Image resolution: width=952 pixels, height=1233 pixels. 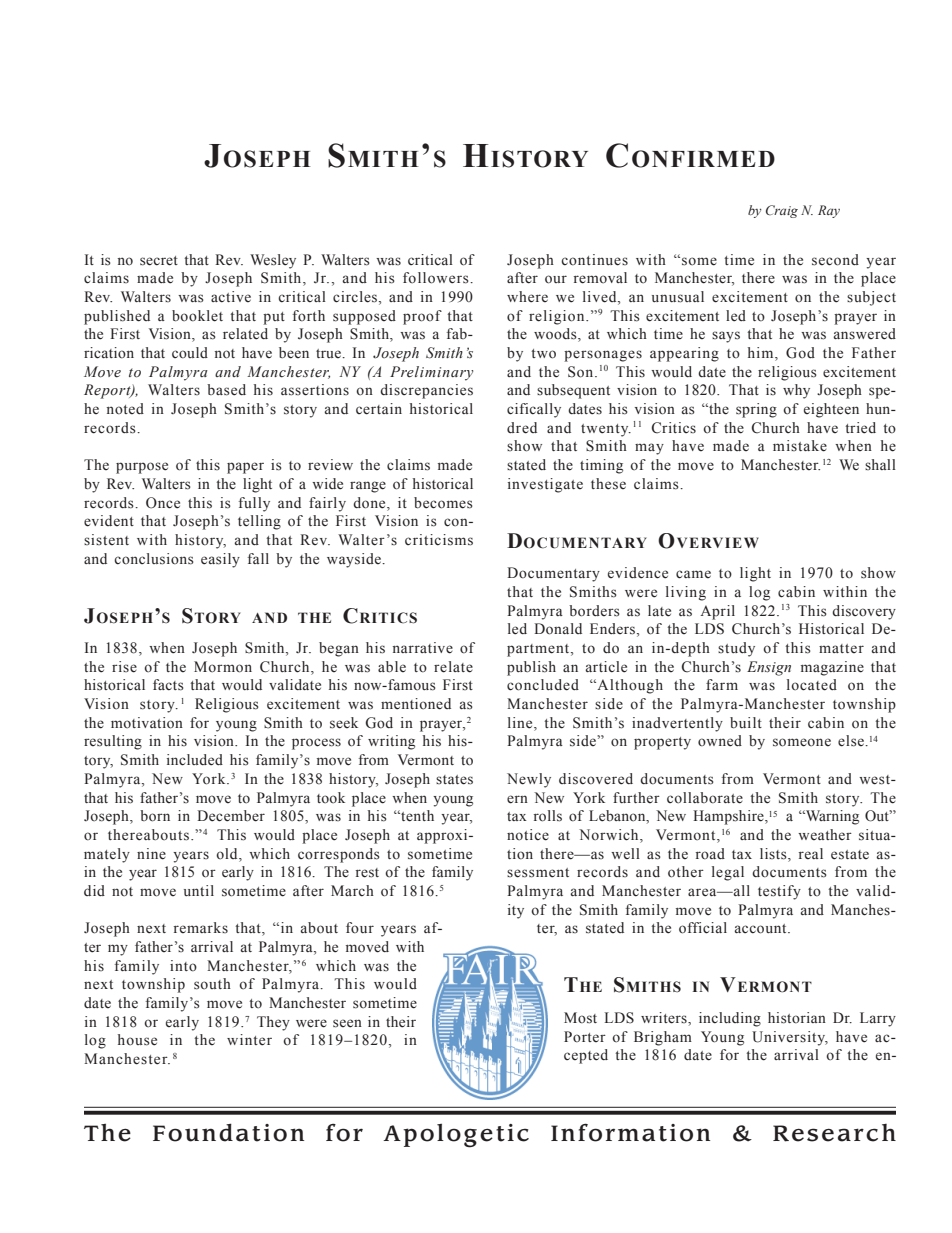 What do you see at coordinates (159, 261) in the document?
I see `secret` at bounding box center [159, 261].
